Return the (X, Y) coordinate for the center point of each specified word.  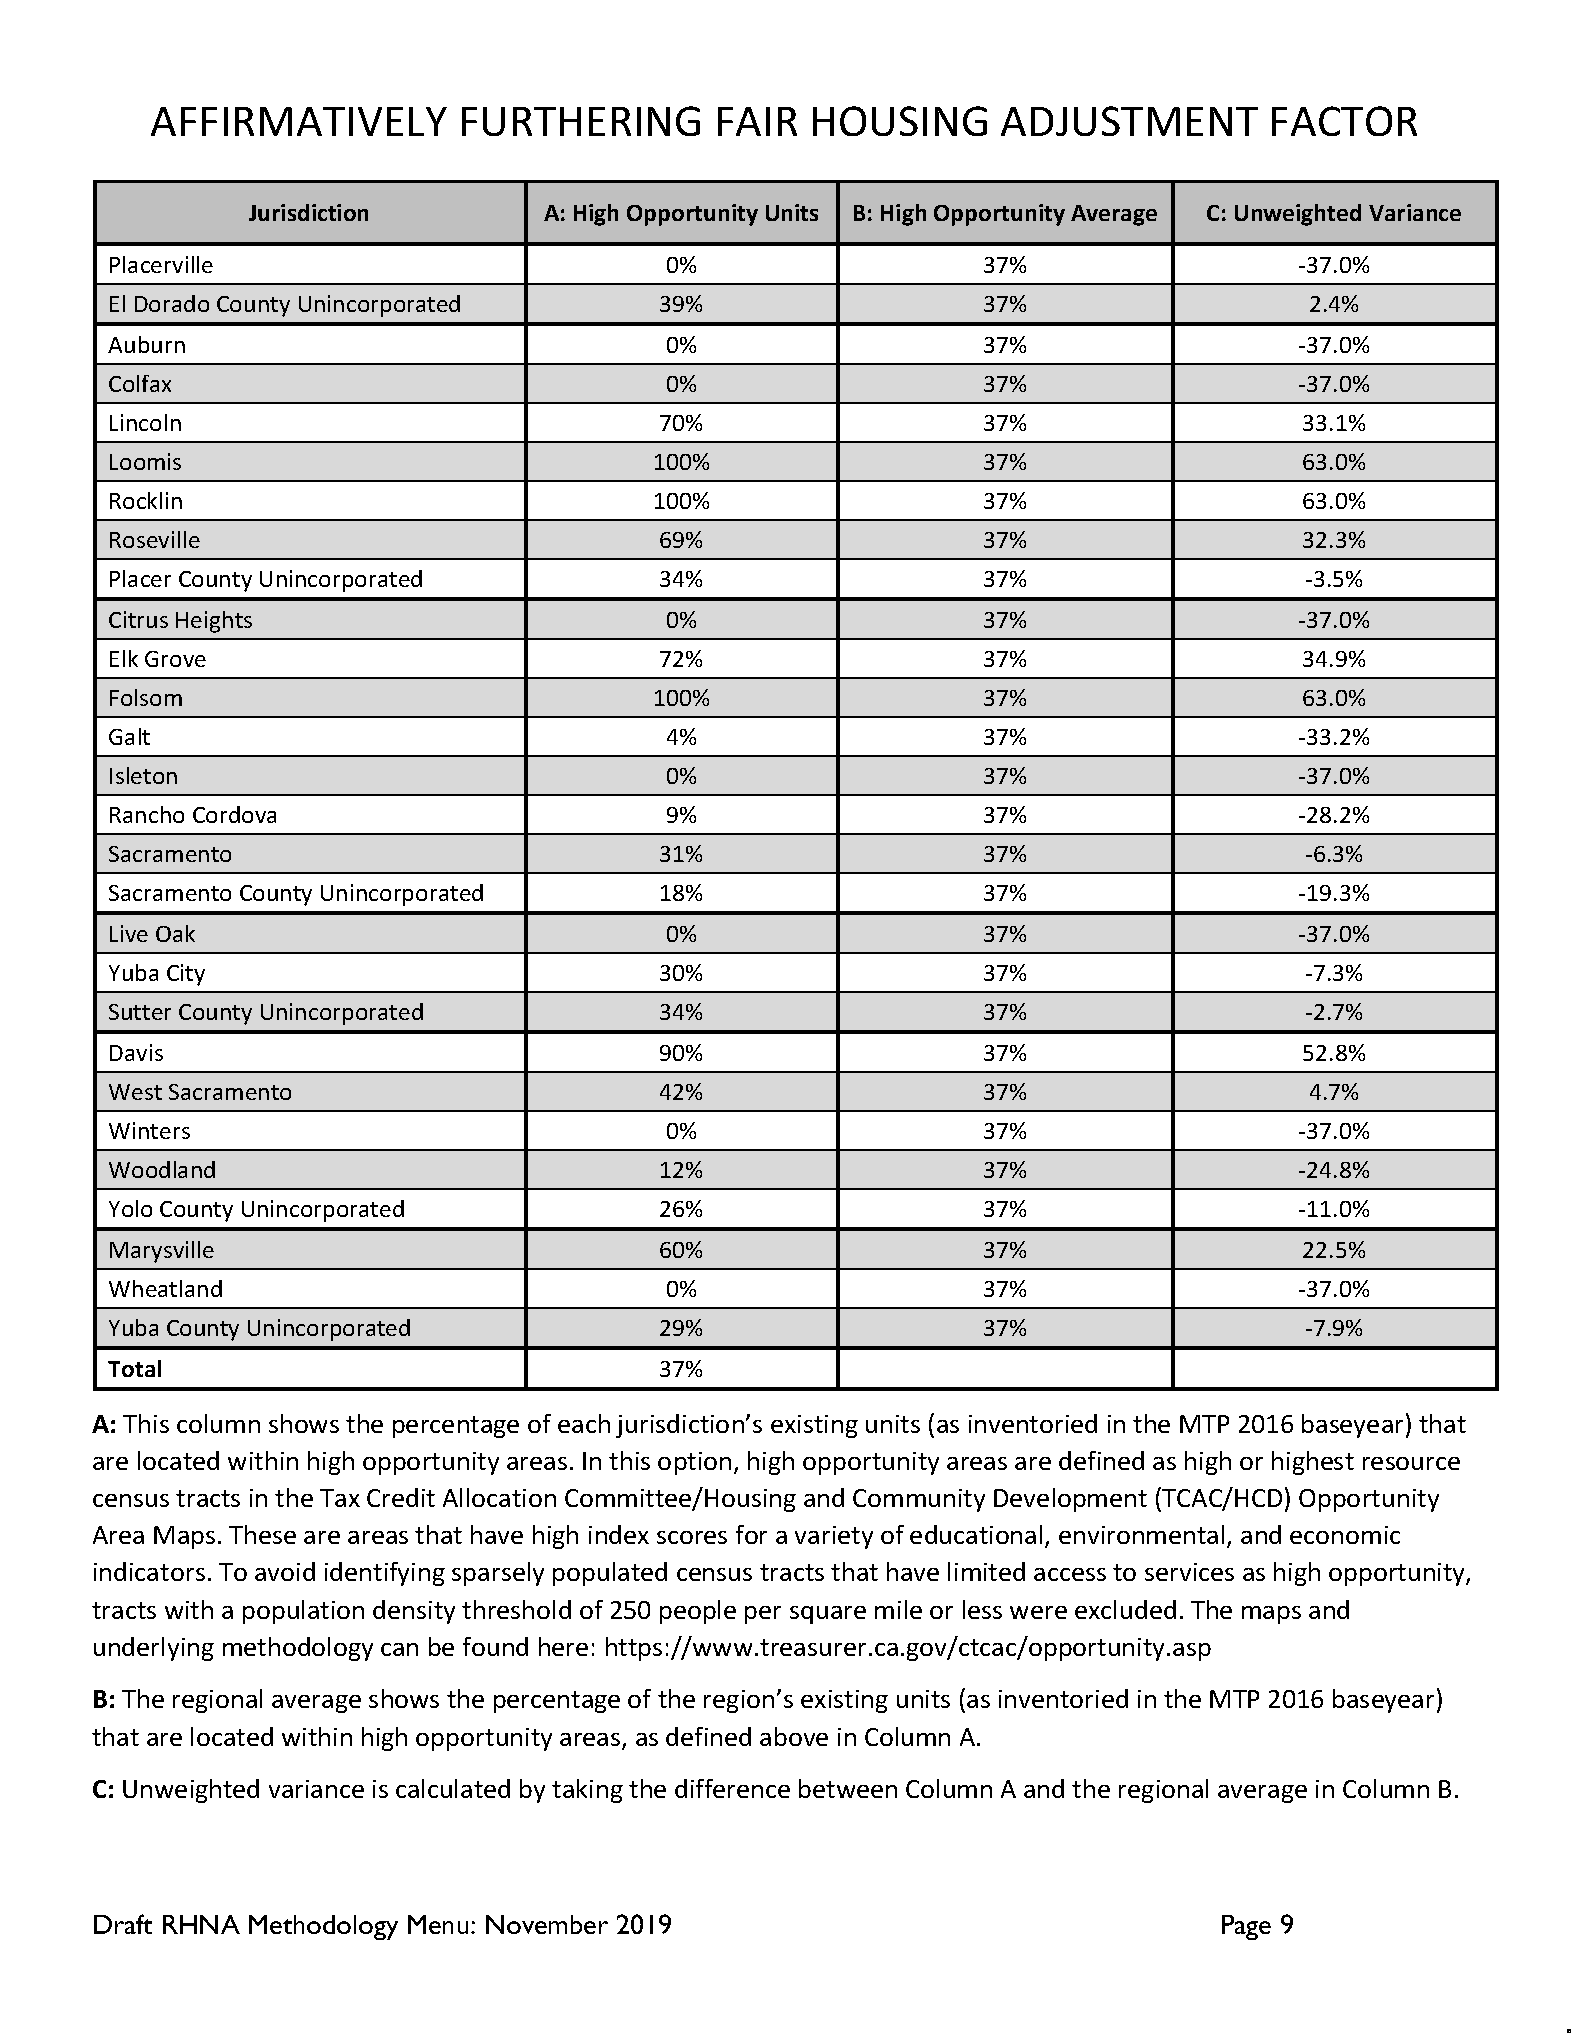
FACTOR (1344, 121)
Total (134, 1368)
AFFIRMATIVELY (299, 121)
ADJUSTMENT (1129, 121)
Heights (214, 622)
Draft (123, 1924)
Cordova (234, 814)
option (694, 1463)
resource (1411, 1463)
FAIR (757, 121)
